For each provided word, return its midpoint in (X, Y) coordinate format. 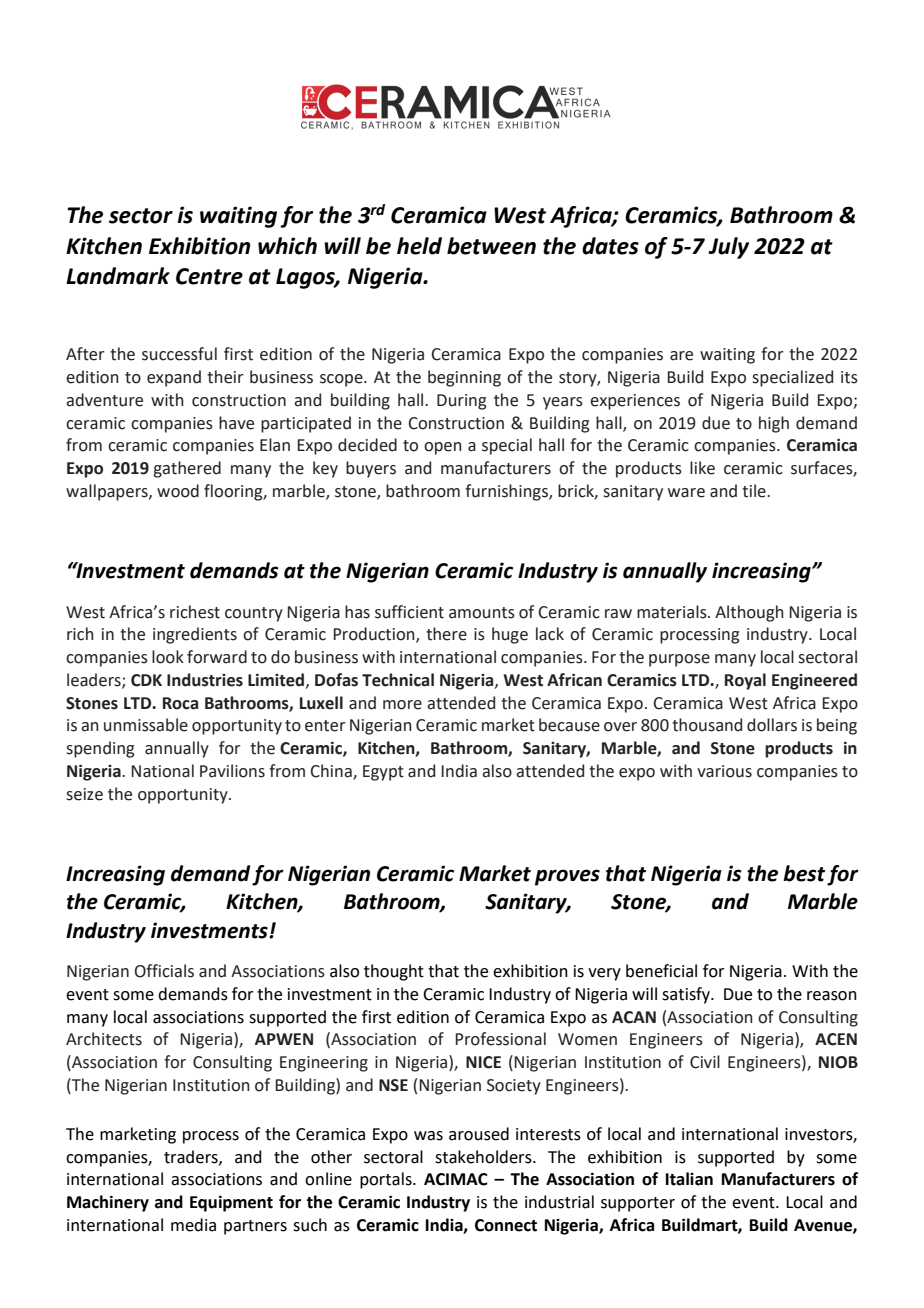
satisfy (687, 995)
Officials (164, 971)
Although (749, 613)
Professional (500, 1039)
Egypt (383, 773)
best (804, 873)
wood (178, 491)
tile (755, 491)
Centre (209, 276)
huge (510, 635)
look (168, 657)
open (443, 448)
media (193, 1225)
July (728, 248)
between (491, 246)
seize (84, 794)
